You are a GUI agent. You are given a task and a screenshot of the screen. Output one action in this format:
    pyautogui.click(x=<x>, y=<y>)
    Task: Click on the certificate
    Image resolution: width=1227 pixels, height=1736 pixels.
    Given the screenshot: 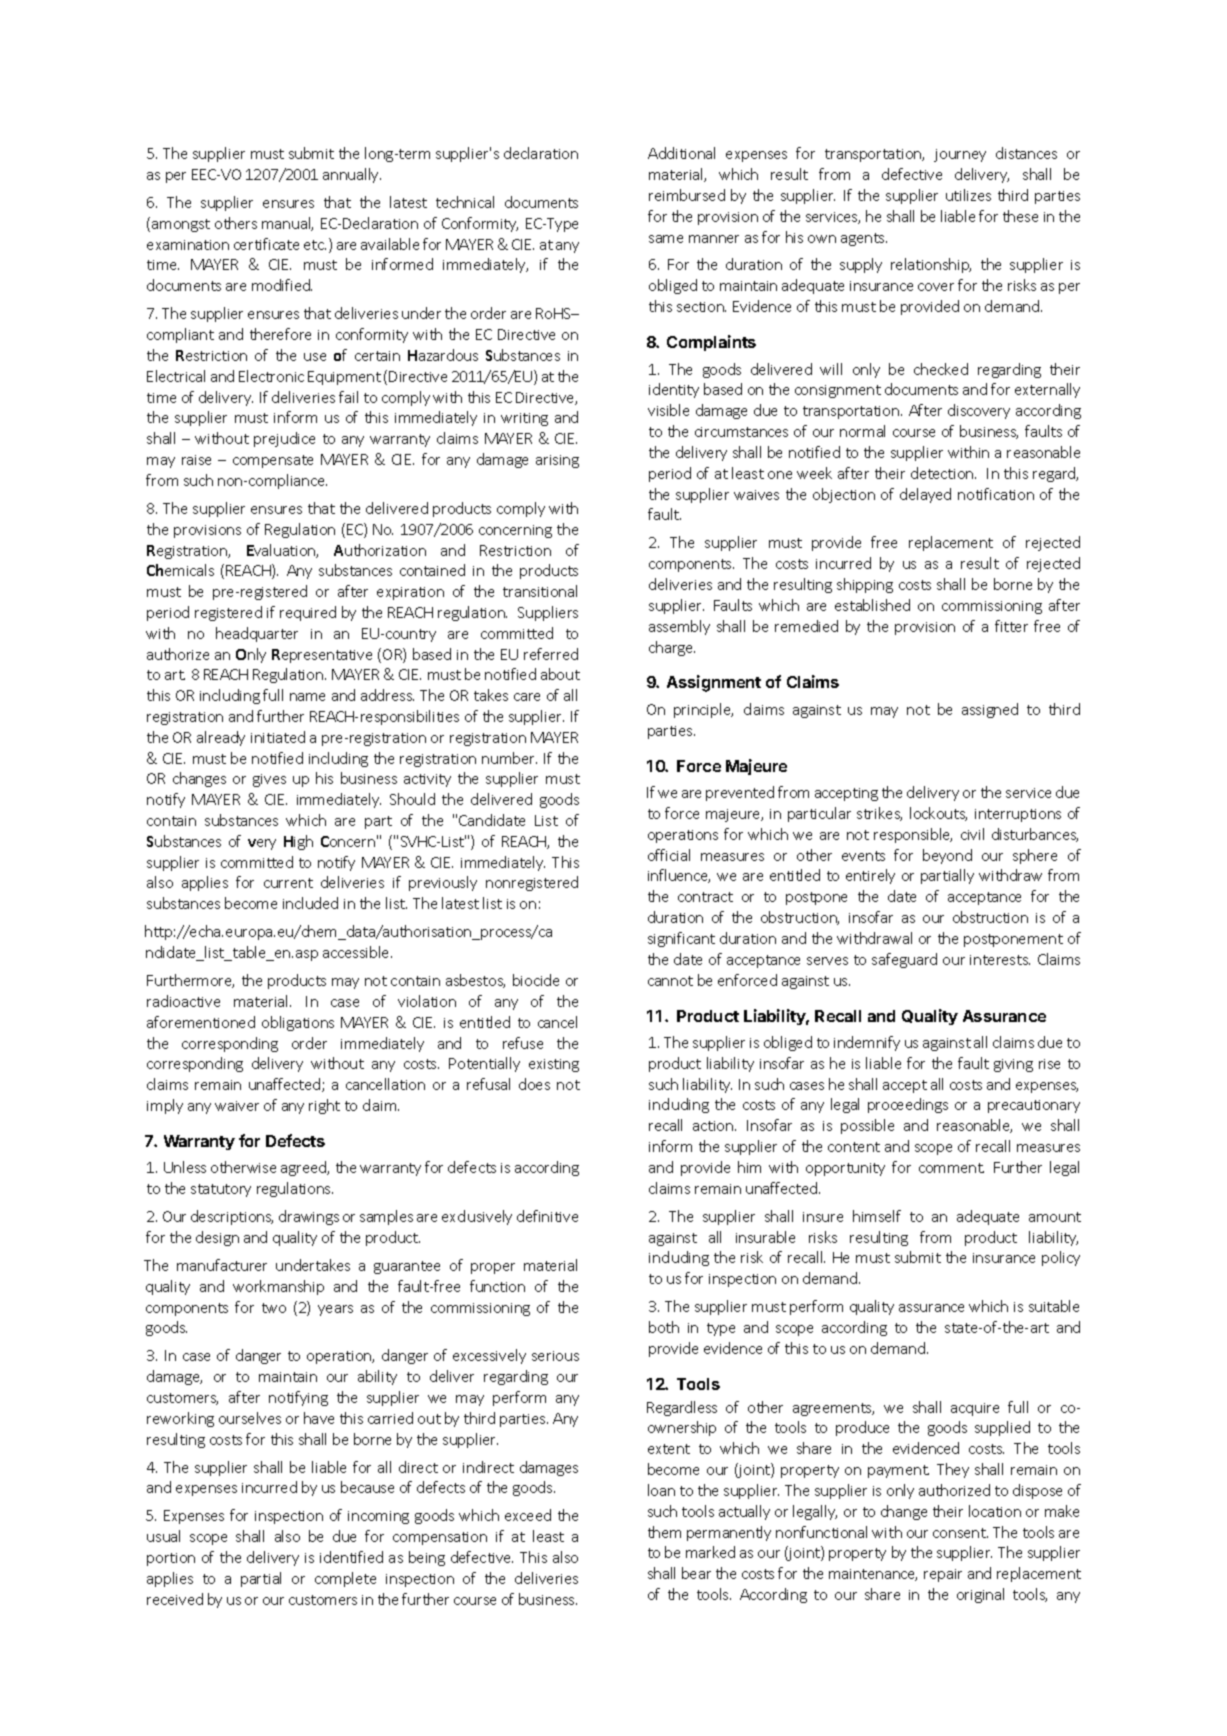 What is the action you would take?
    pyautogui.click(x=266, y=244)
